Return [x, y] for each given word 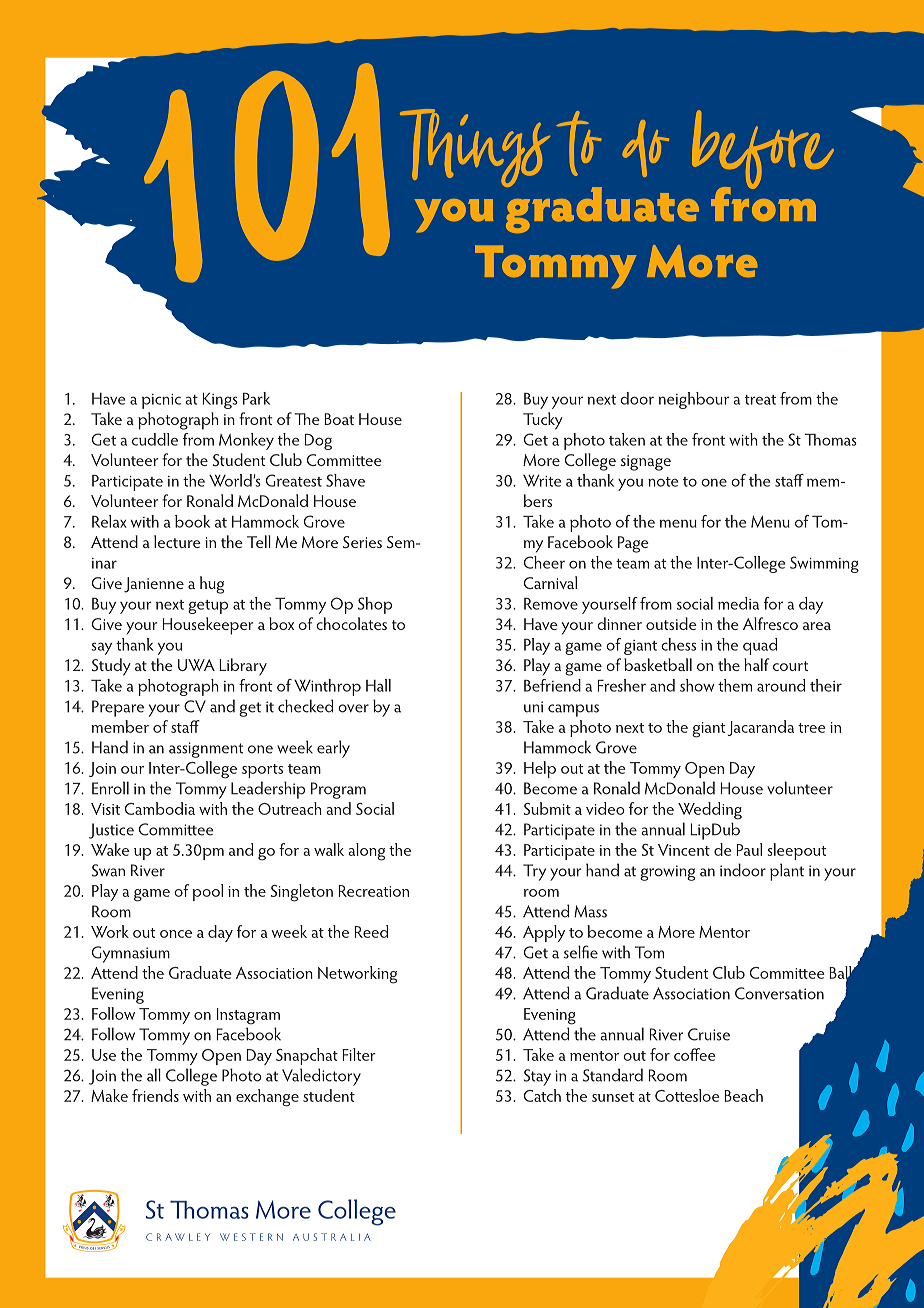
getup [208, 607]
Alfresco [770, 623]
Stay [537, 1077]
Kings [220, 401]
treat [760, 400]
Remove [551, 604]
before [763, 151]
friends [155, 1095]
